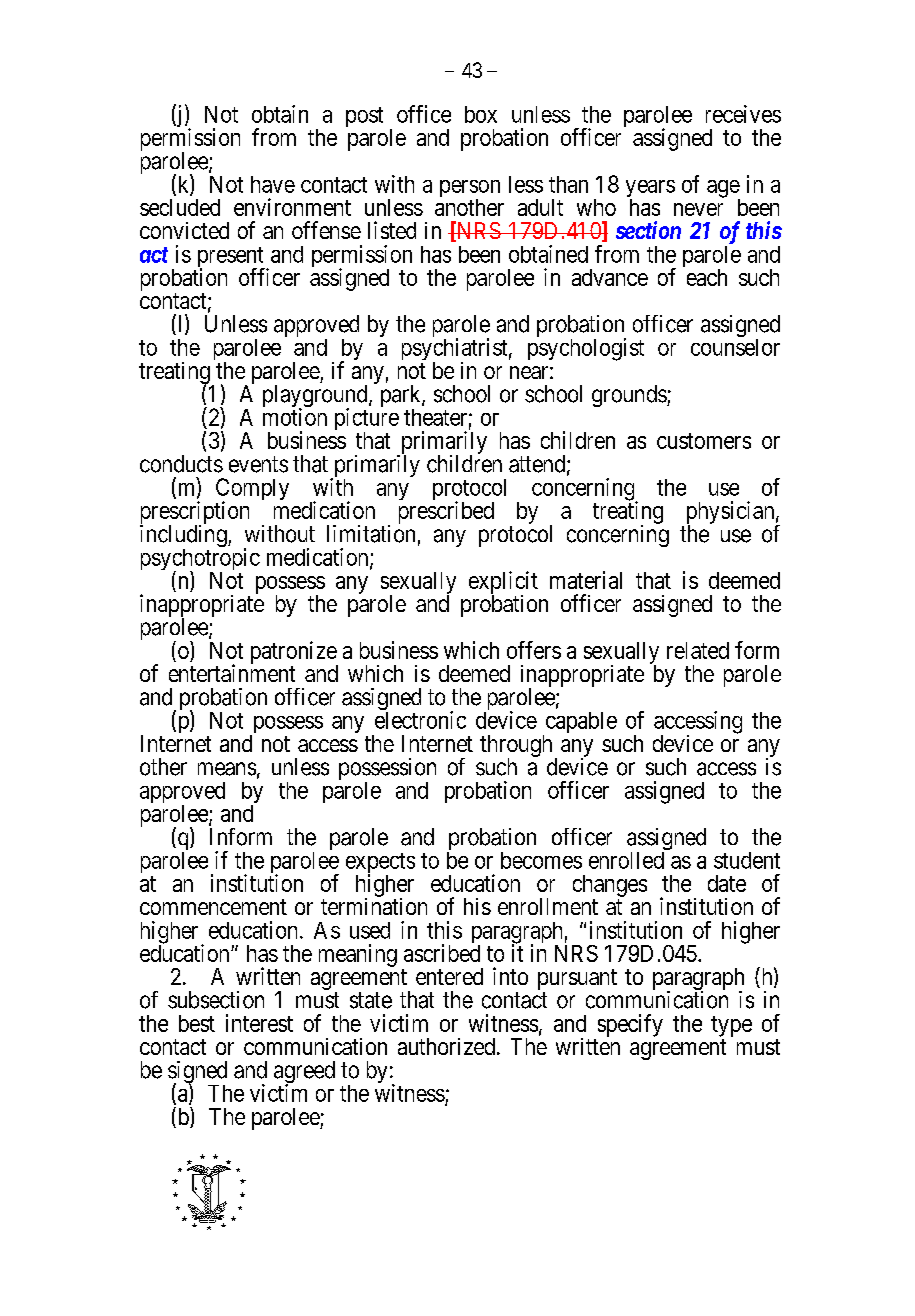  What do you see at coordinates (481, 114) in the document?
I see `box` at bounding box center [481, 114].
